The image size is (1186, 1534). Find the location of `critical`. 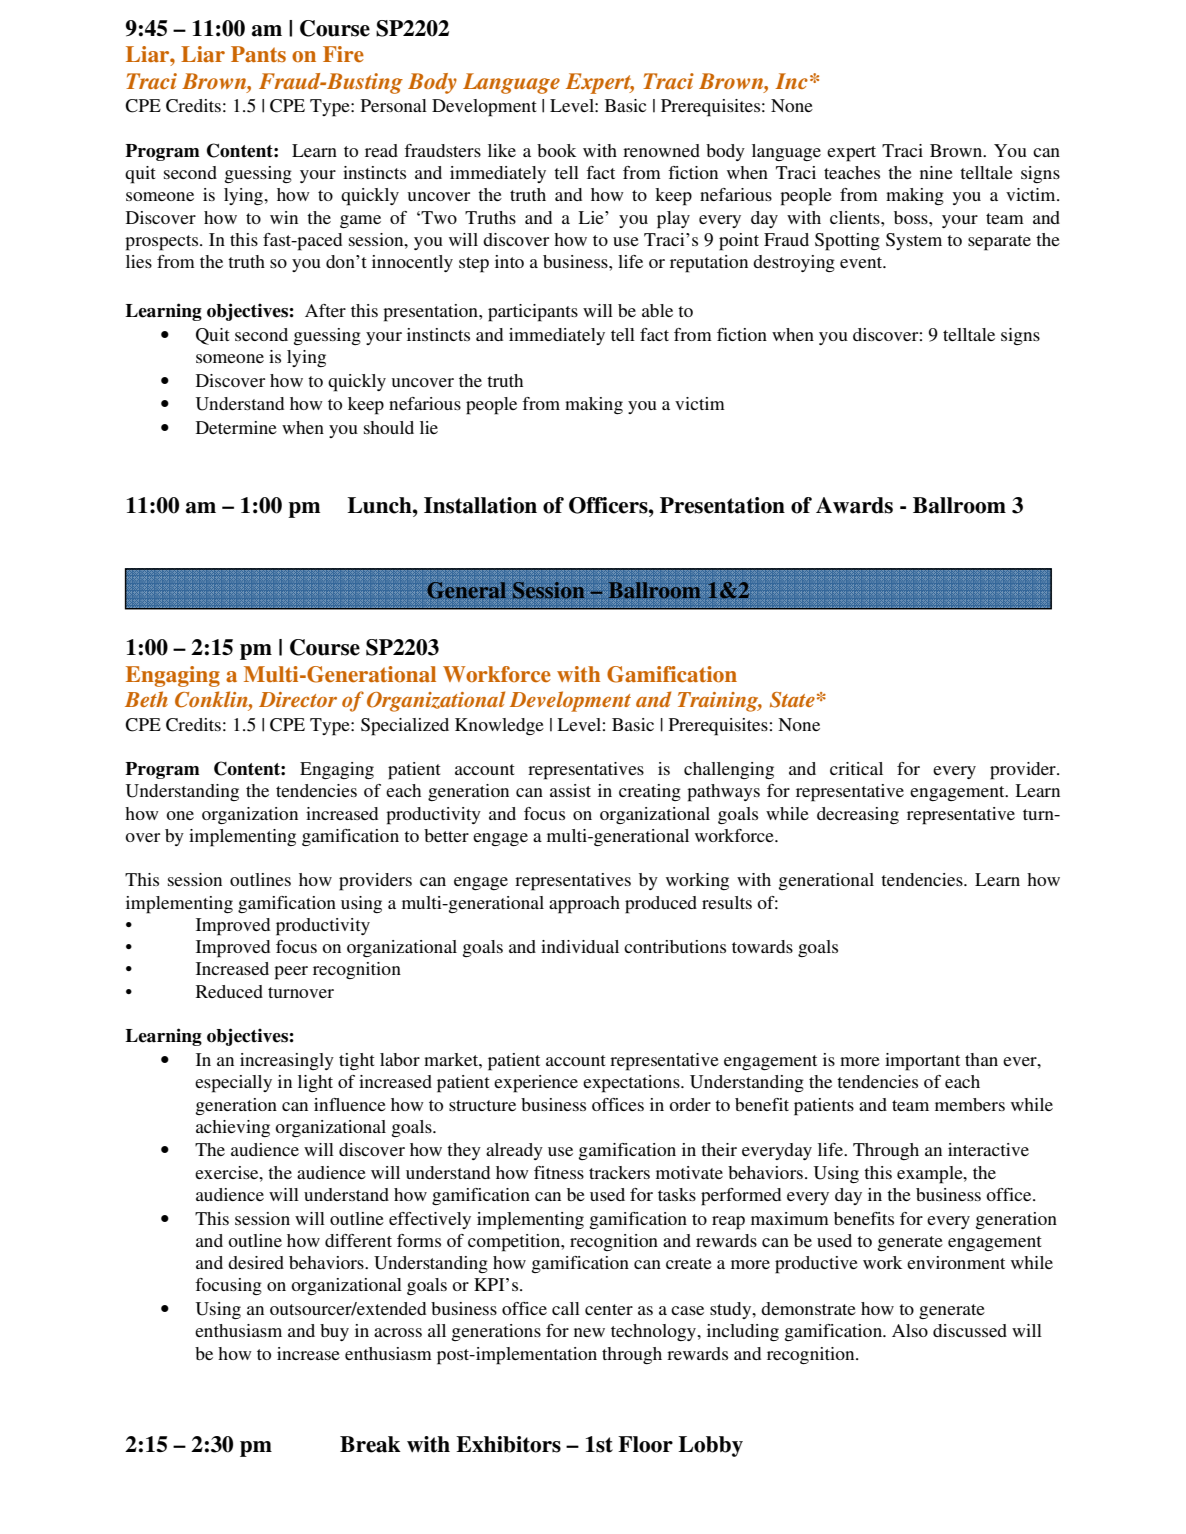

critical is located at coordinates (856, 768).
